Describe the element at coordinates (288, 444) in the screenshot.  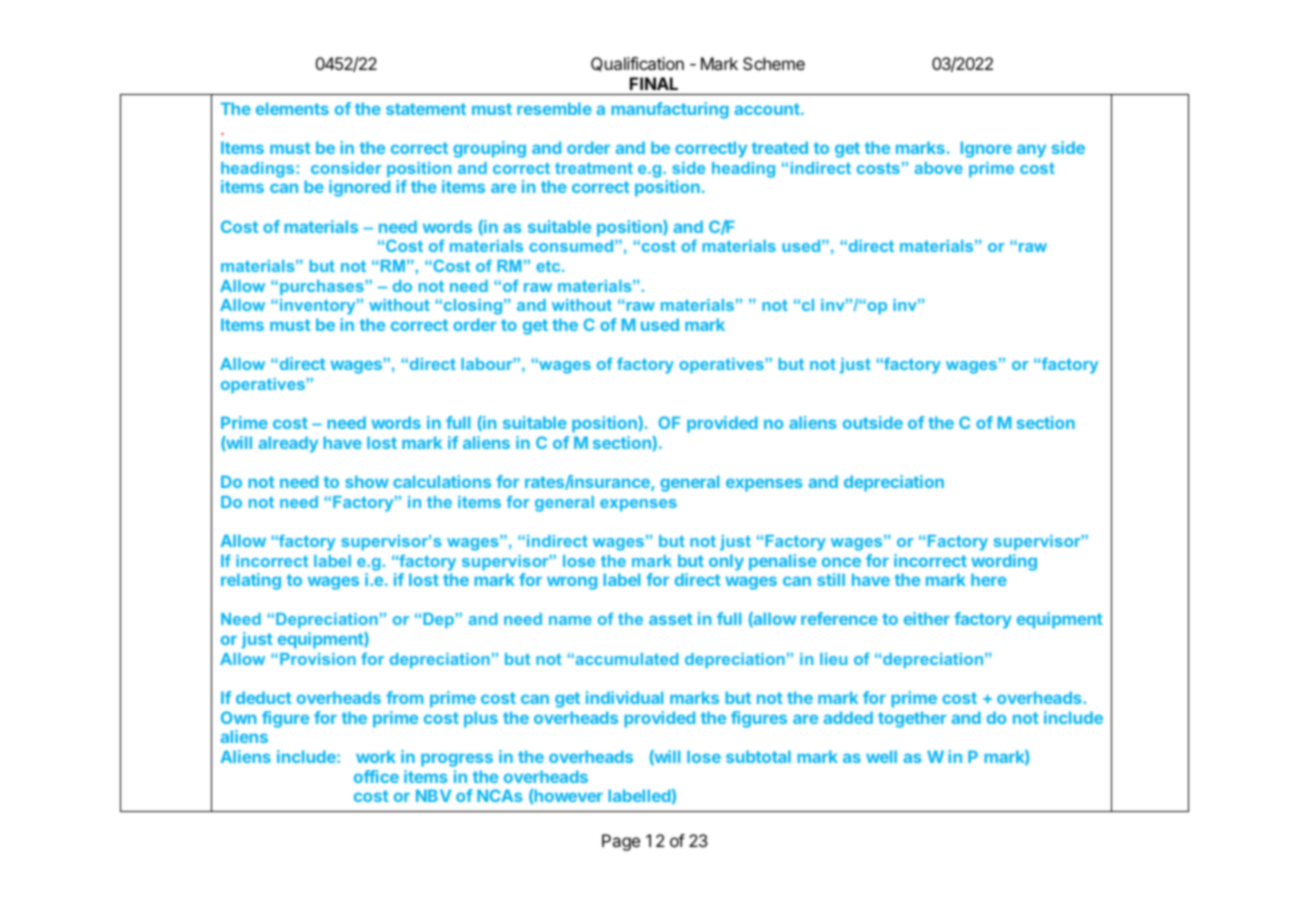
I see `already` at that location.
